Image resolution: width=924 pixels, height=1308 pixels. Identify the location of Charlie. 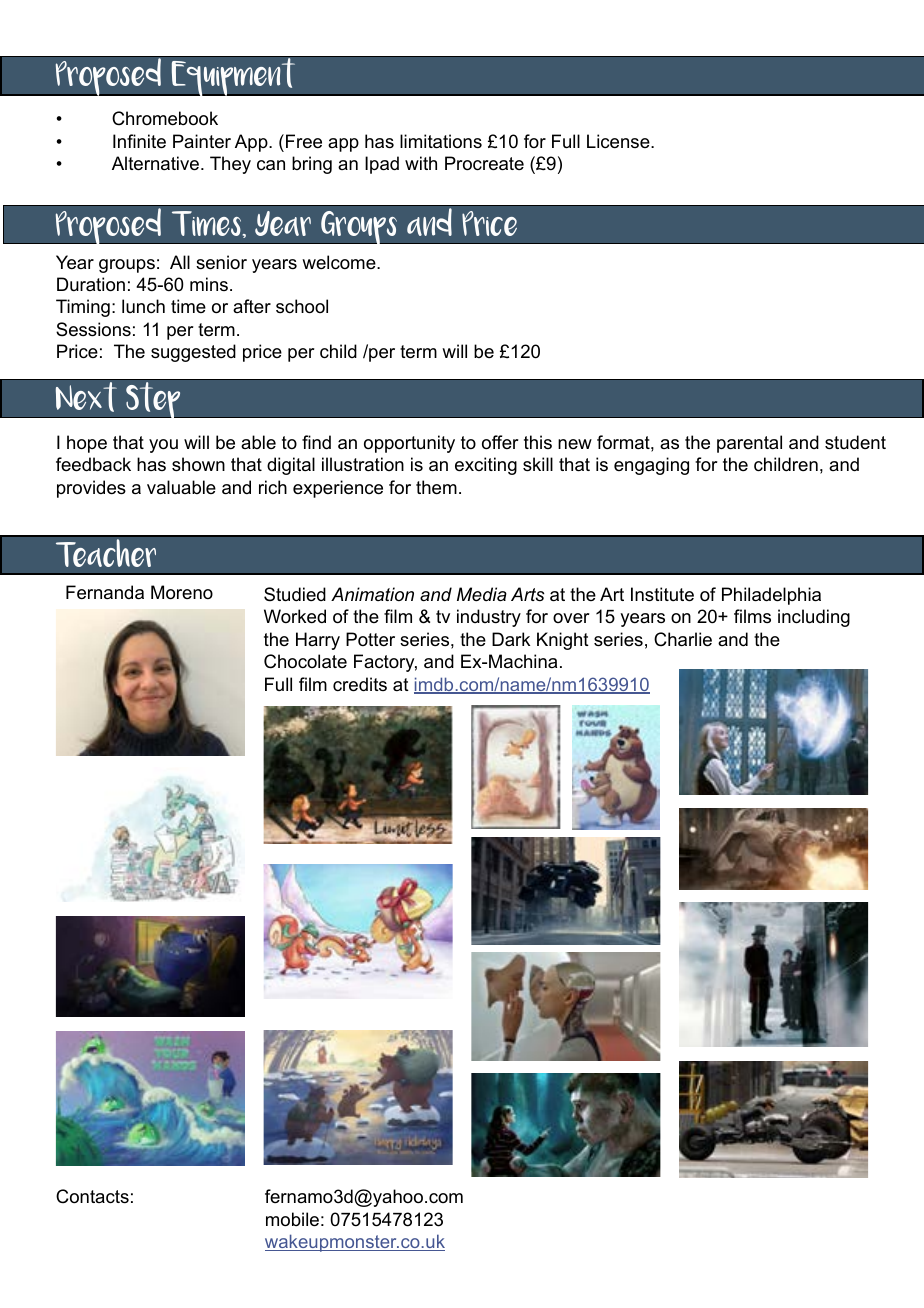
(683, 639).
